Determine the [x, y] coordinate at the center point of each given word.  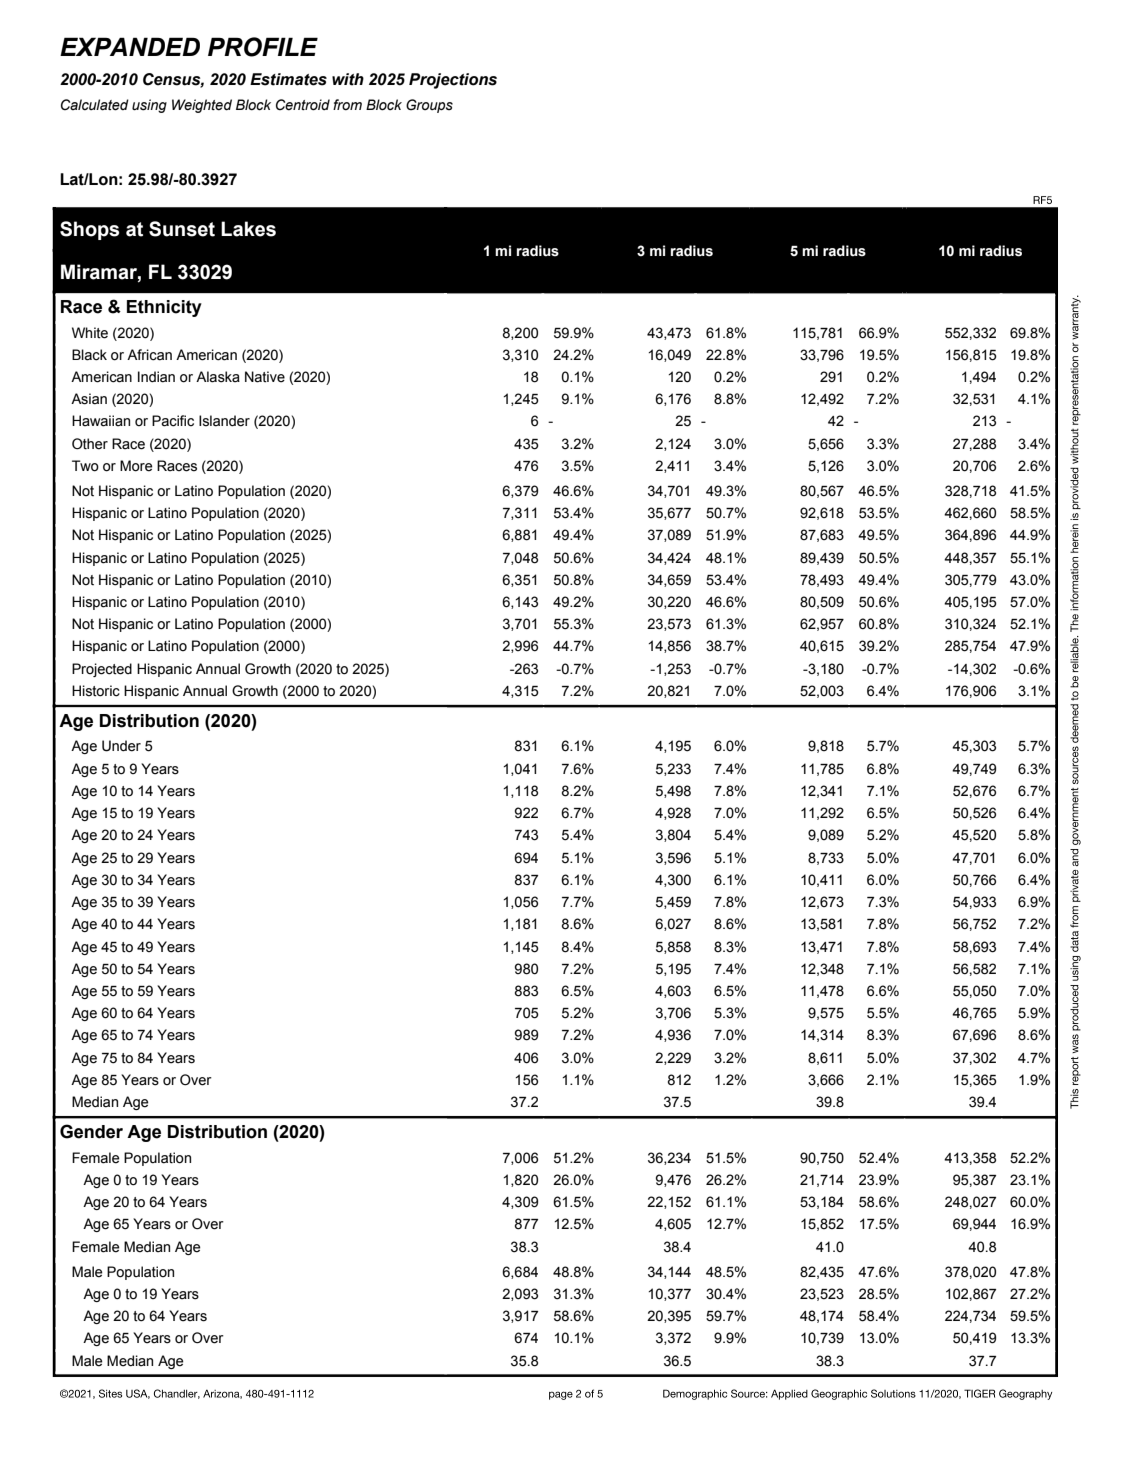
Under [121, 746]
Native [265, 377]
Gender [91, 1131]
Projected [102, 670]
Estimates [288, 79]
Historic [96, 691]
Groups [429, 106]
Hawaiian [101, 421]
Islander [224, 421]
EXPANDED [130, 46]
